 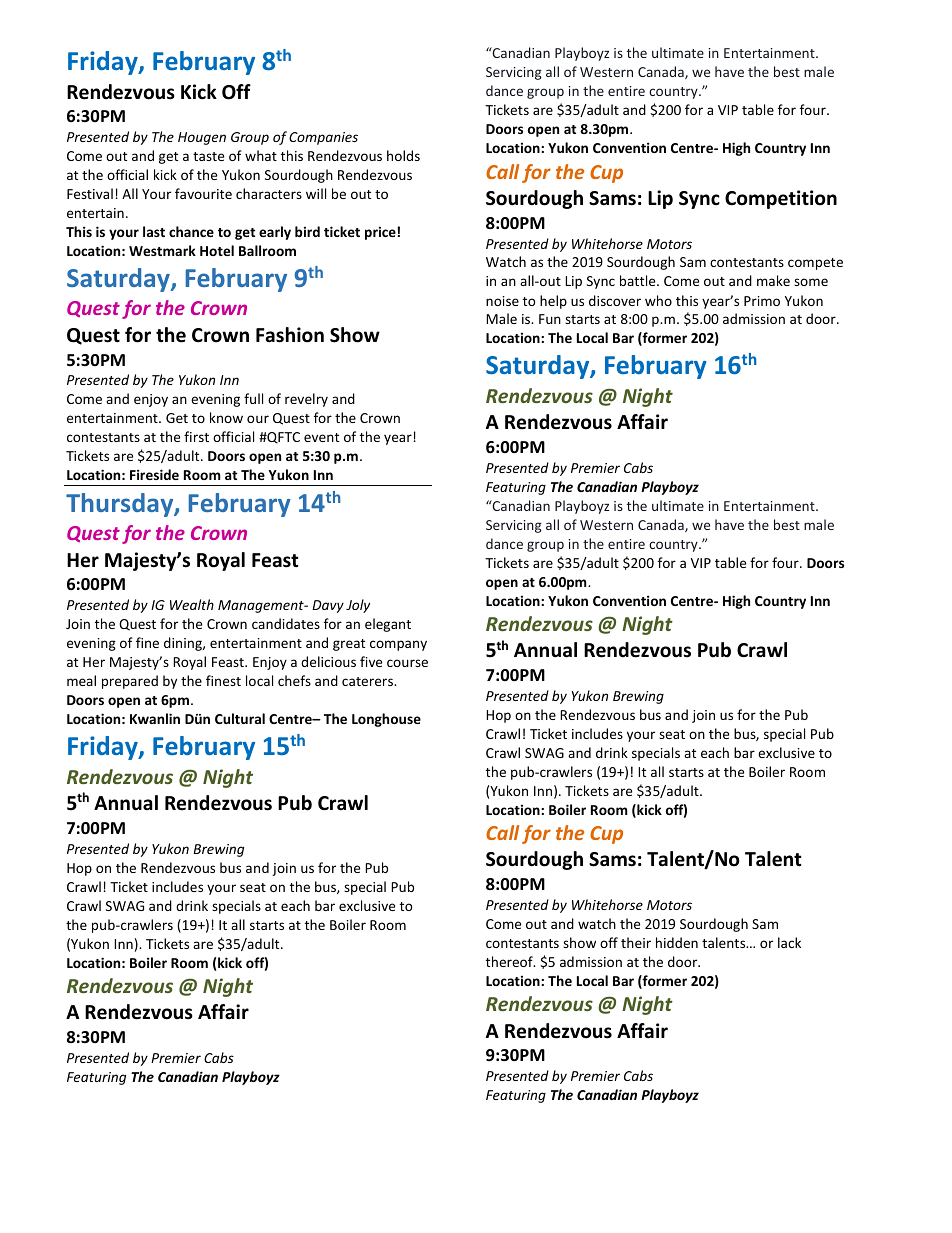 What do you see at coordinates (636, 942) in the page?
I see `their` at bounding box center [636, 942].
